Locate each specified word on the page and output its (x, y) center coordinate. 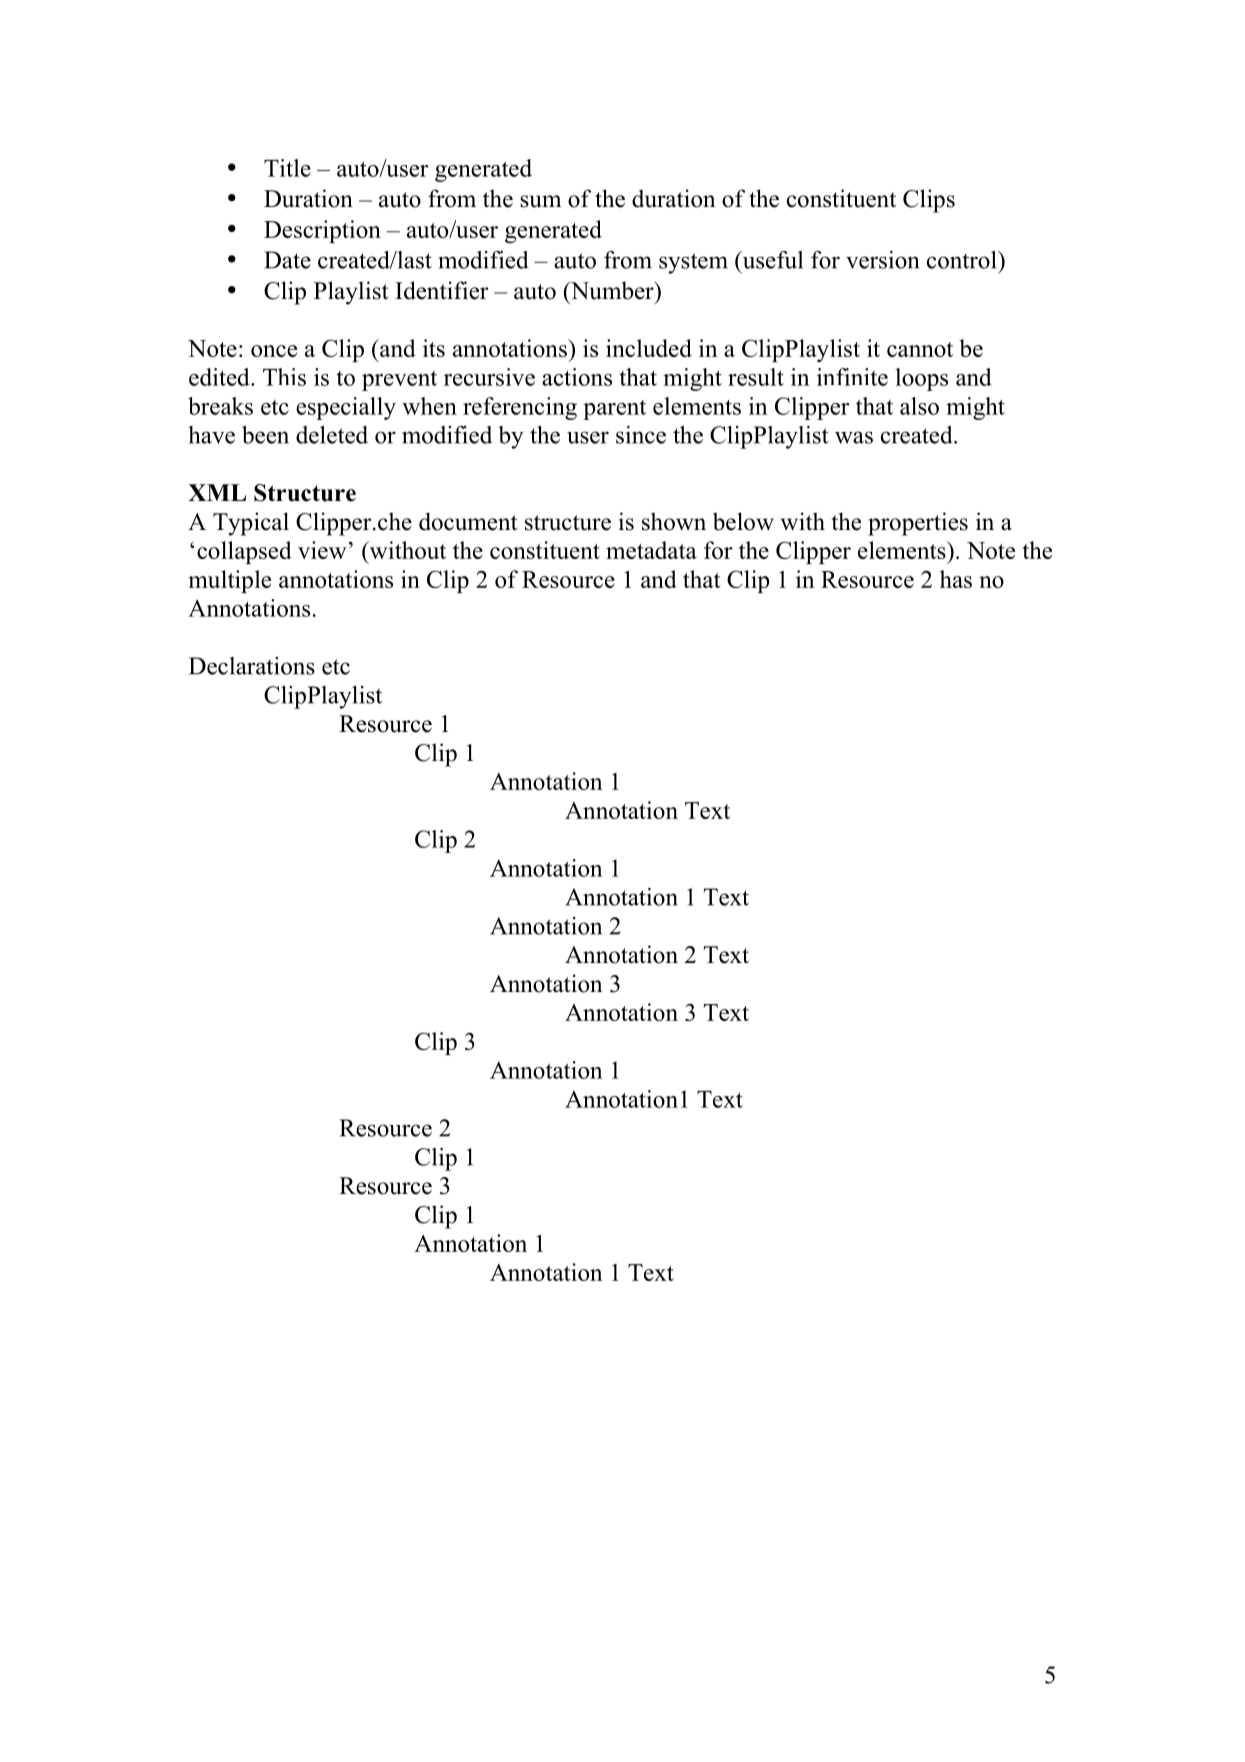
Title (287, 168)
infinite (852, 377)
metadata (651, 550)
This (284, 377)
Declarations (252, 666)
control (963, 260)
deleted (332, 435)
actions (577, 377)
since (641, 435)
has (956, 579)
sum (540, 201)
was (854, 437)
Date (287, 260)
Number (612, 290)
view (322, 550)
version (882, 260)
